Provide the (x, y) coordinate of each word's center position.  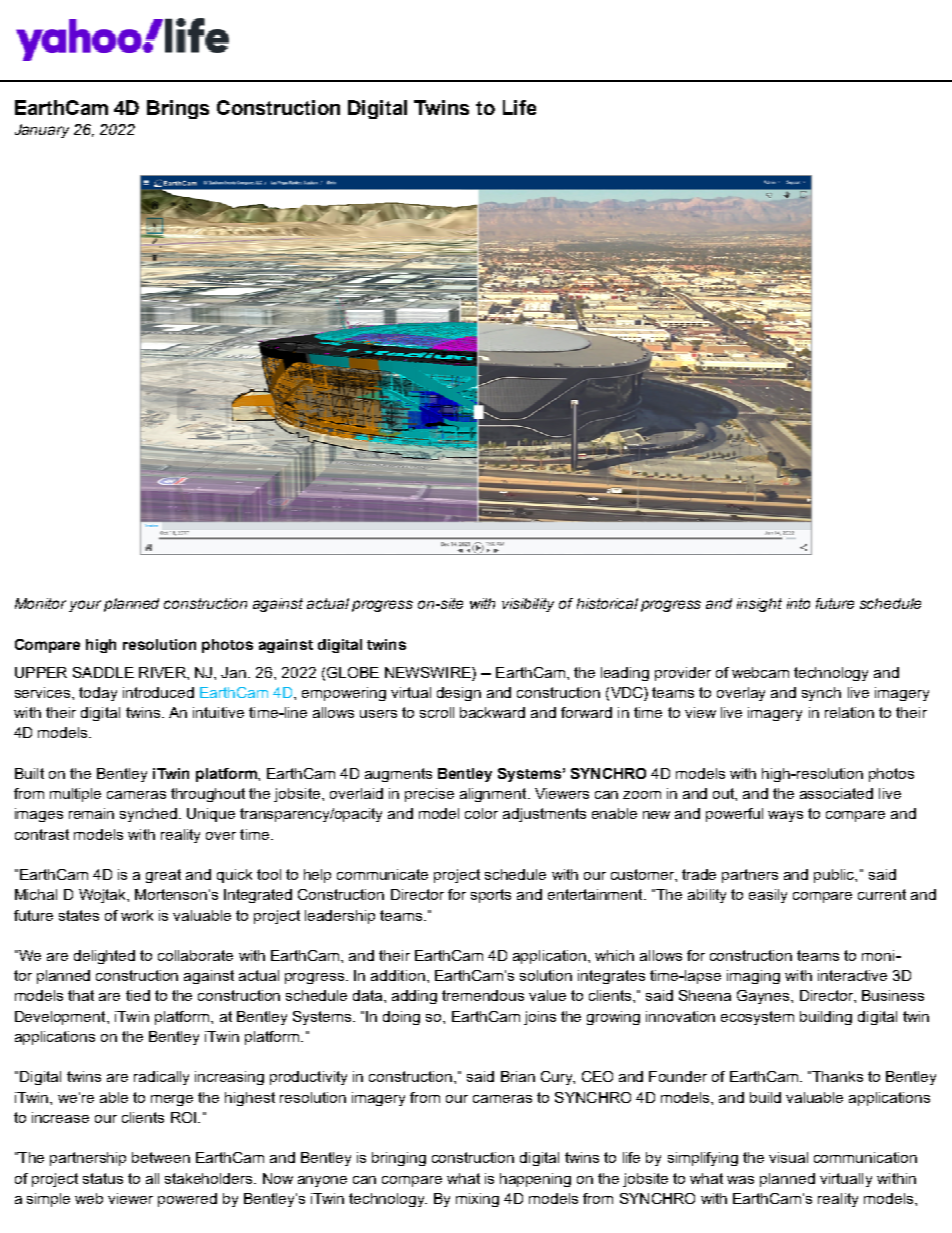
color (481, 813)
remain (91, 813)
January (42, 131)
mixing (477, 1200)
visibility (528, 605)
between (161, 1157)
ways (785, 816)
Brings (178, 109)
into (798, 603)
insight (759, 605)
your (85, 606)
